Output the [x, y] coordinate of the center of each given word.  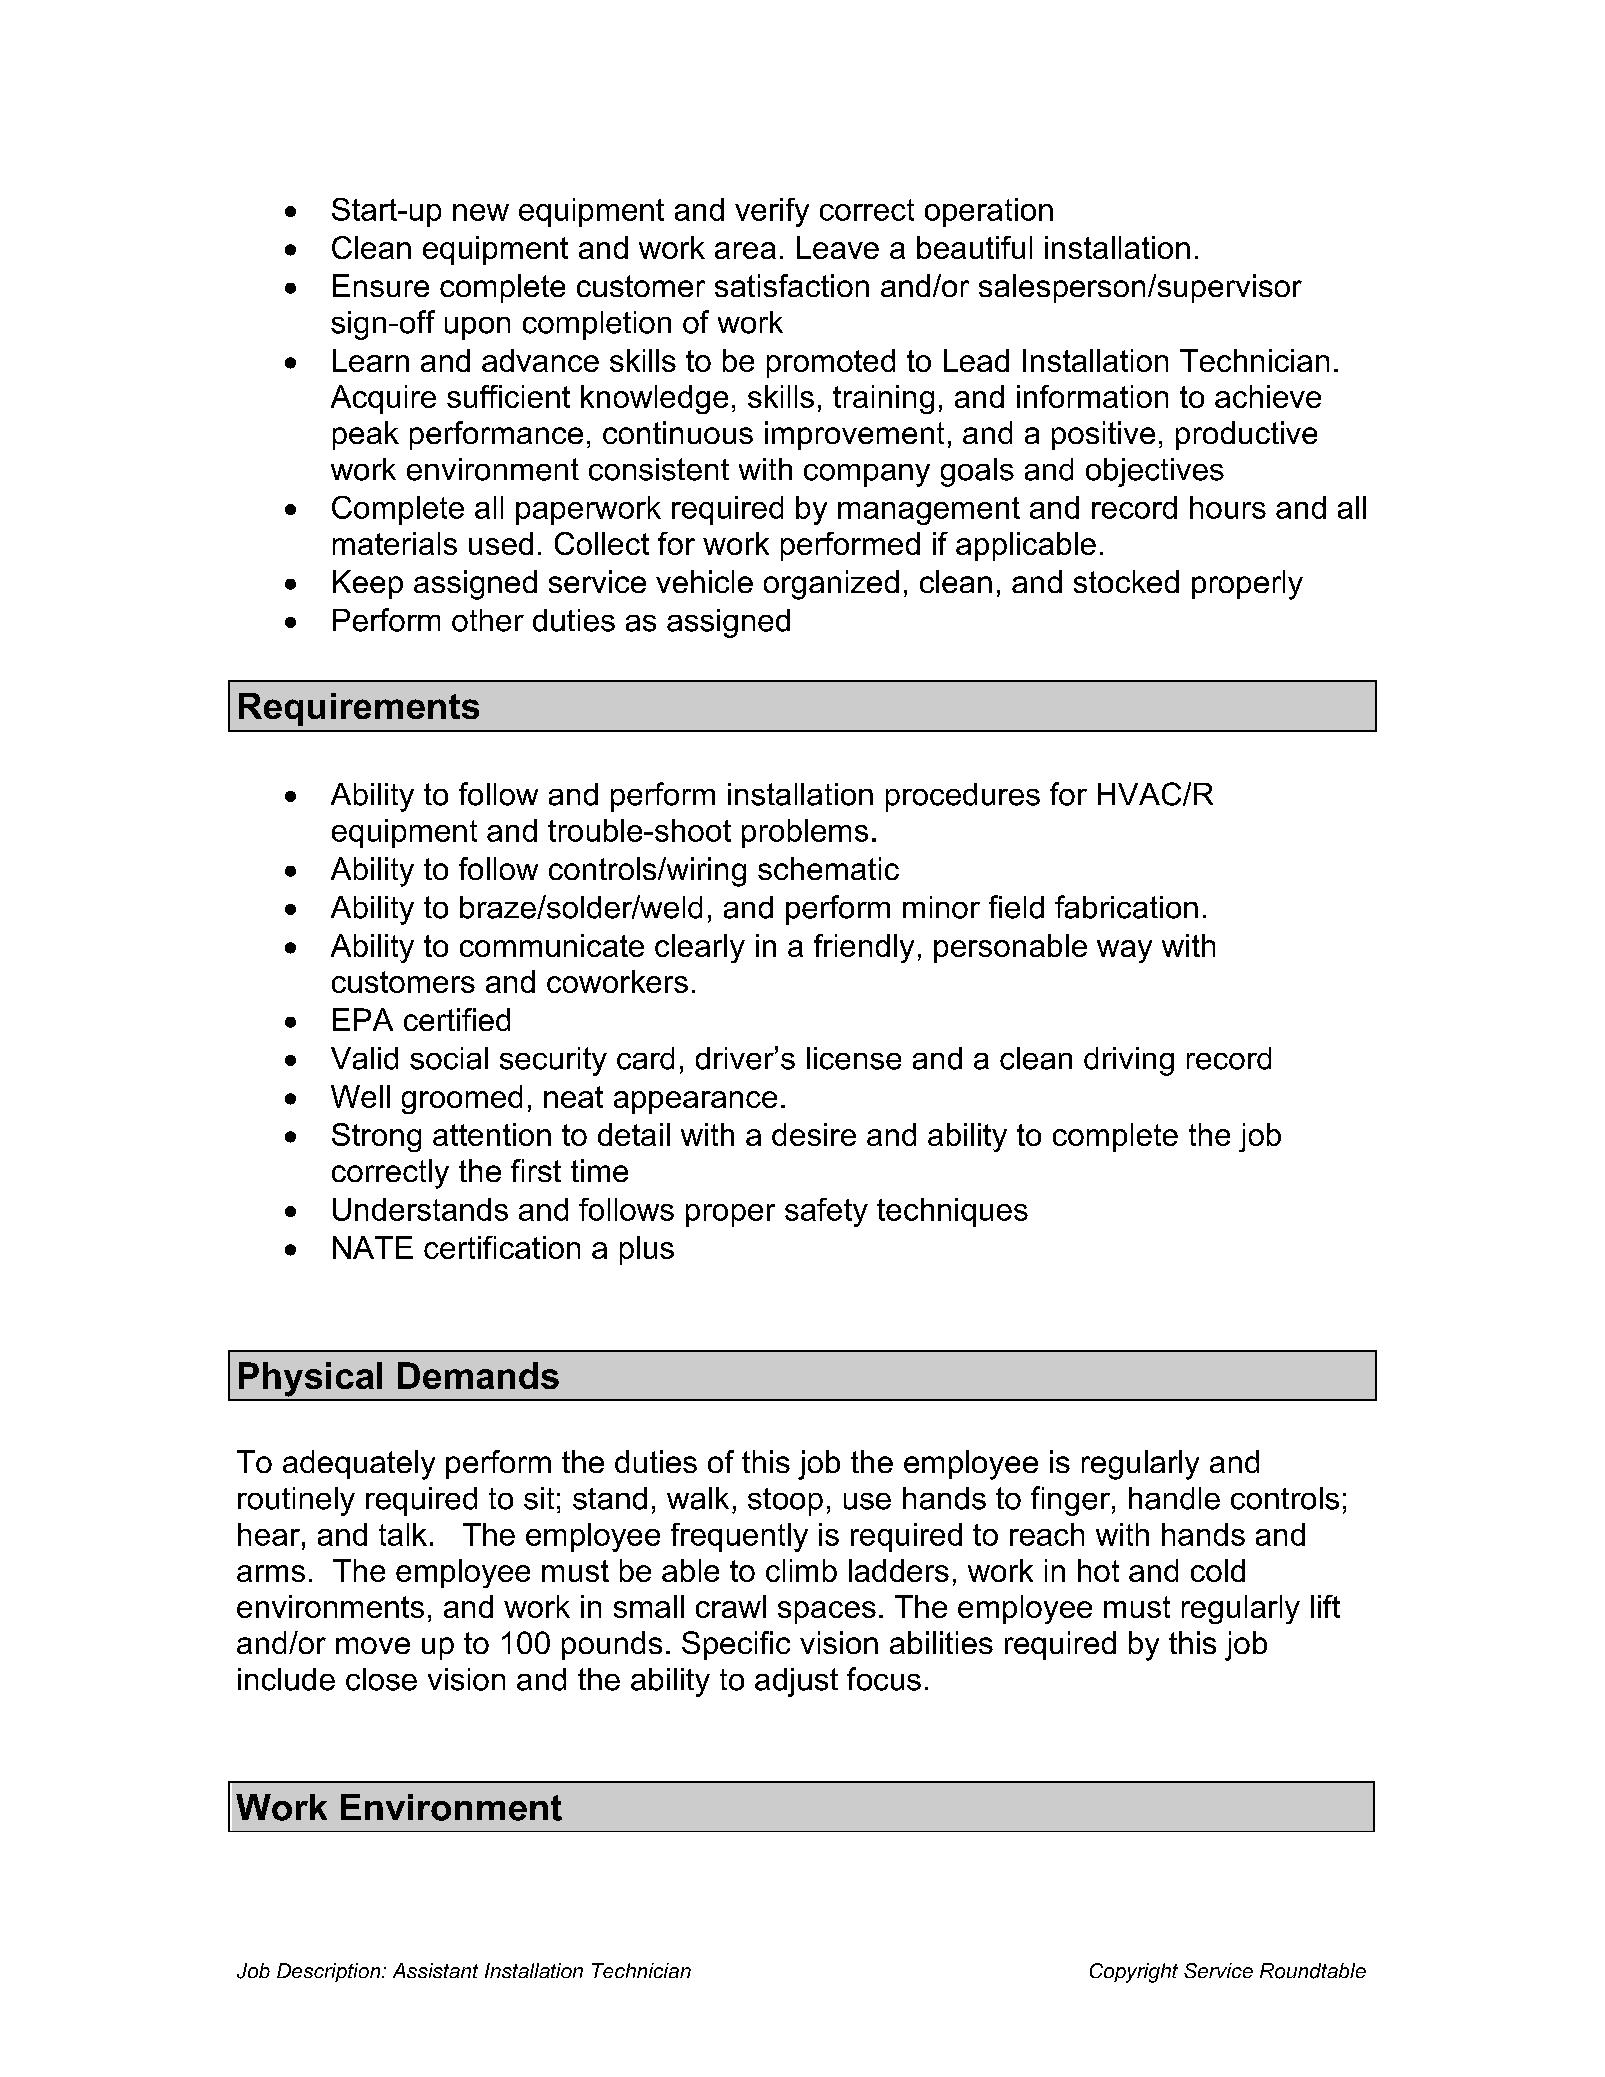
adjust [796, 1682]
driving [1129, 1061]
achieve [1268, 396]
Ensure [381, 285]
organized [831, 585]
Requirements [359, 709]
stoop [785, 1502]
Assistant [435, 1970]
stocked [1126, 581]
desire [814, 1134]
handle [1174, 1498]
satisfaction [792, 285]
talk [403, 1534]
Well [360, 1096]
